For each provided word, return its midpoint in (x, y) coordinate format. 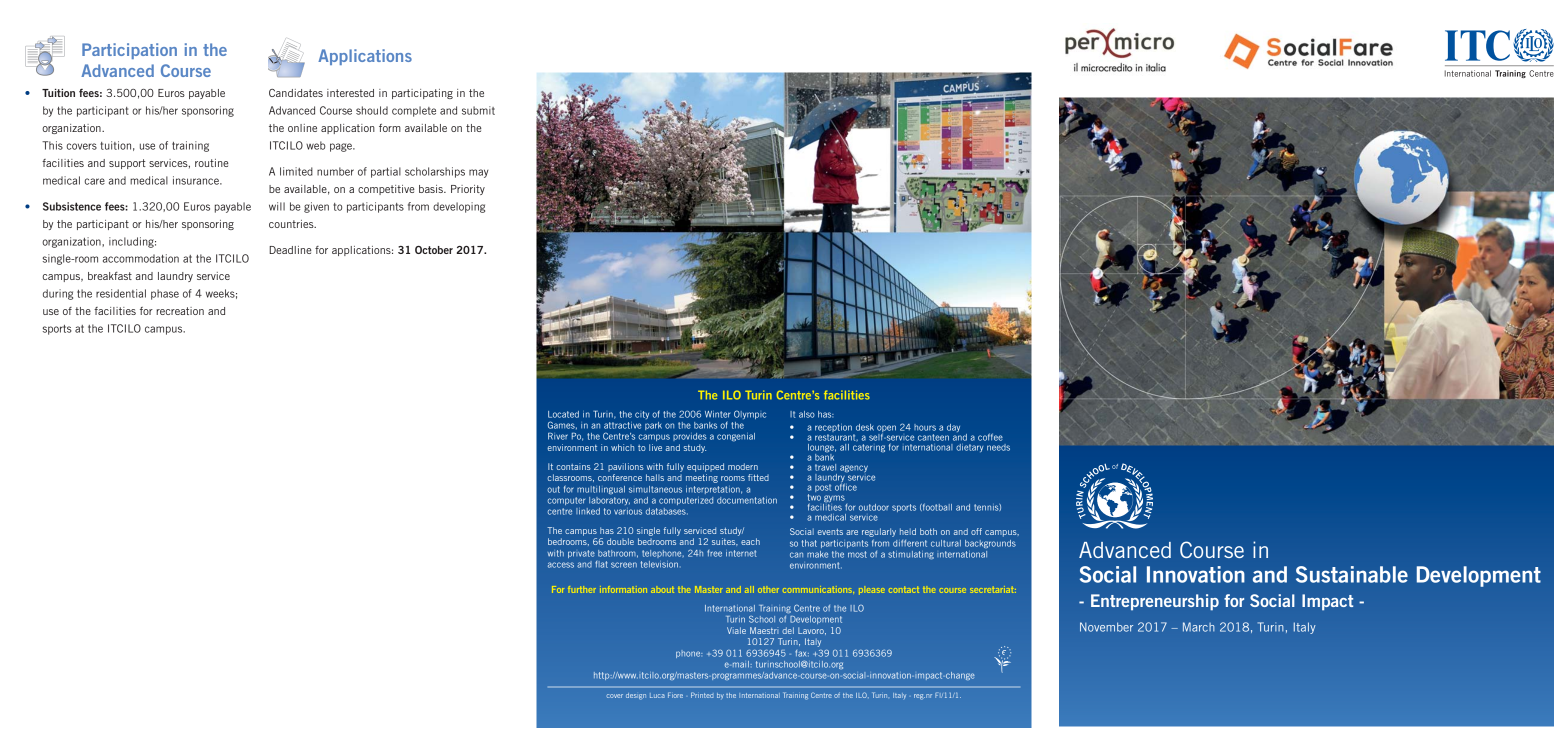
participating (422, 94)
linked (588, 511)
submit (478, 110)
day (953, 428)
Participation (129, 51)
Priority (468, 190)
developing (459, 207)
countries (292, 224)
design (636, 696)
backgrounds (990, 544)
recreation (180, 311)
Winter (717, 414)
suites (725, 542)
